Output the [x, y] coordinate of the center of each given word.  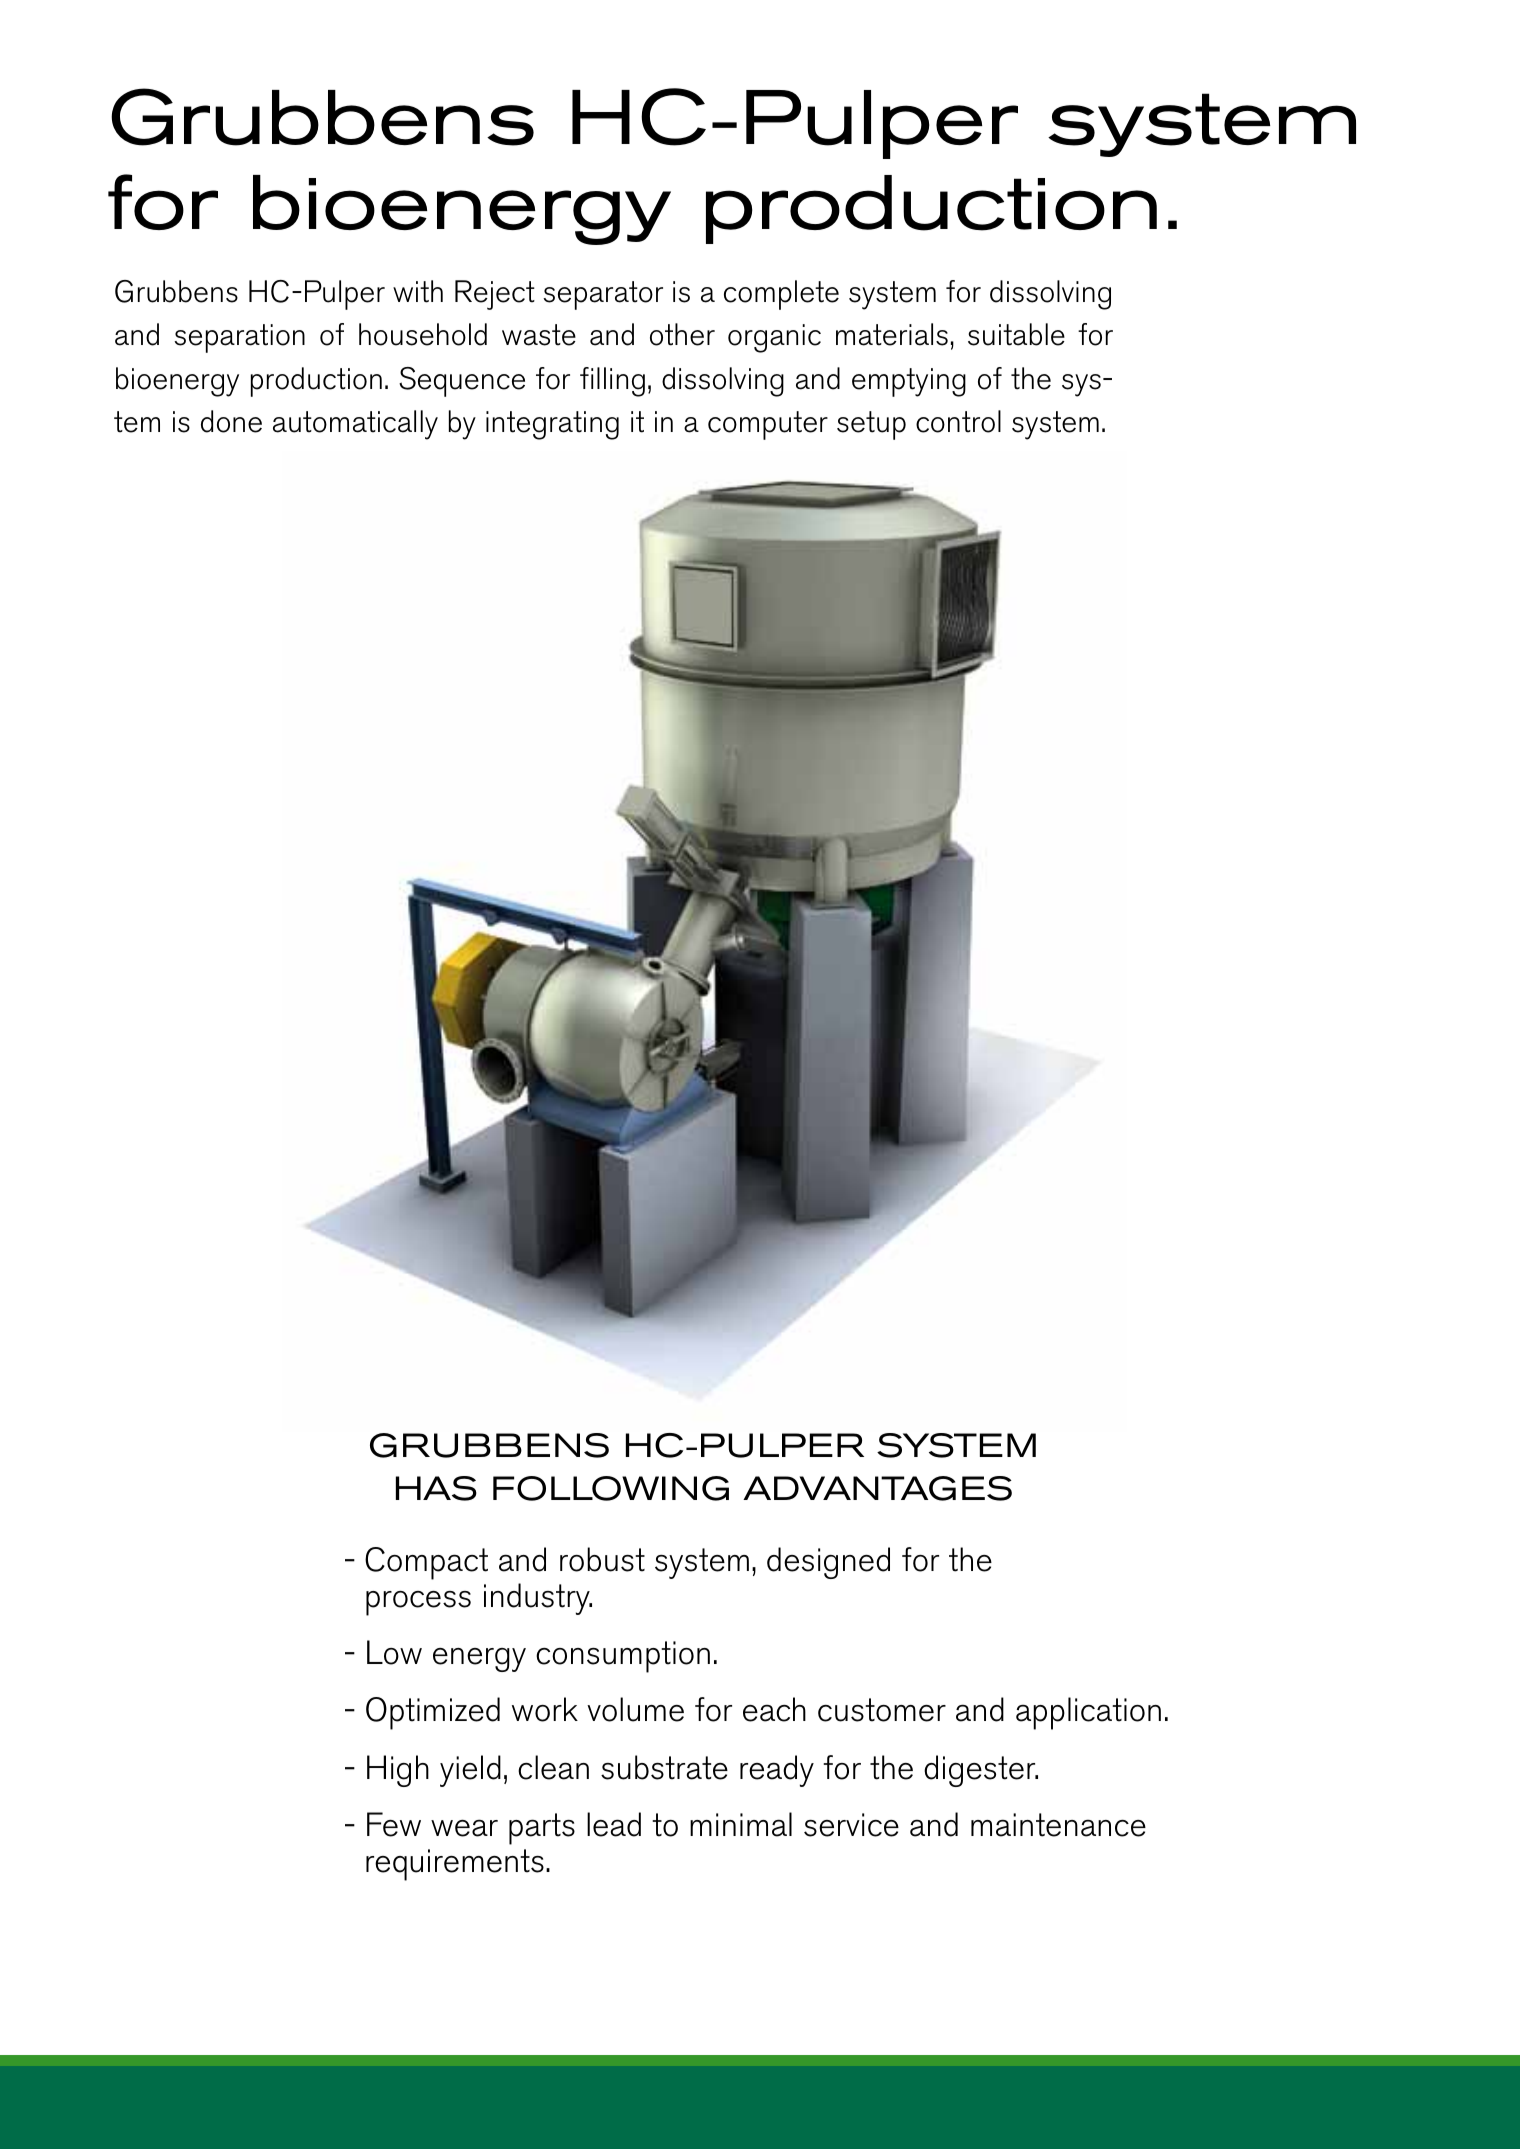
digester [981, 1771]
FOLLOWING [611, 1488]
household [423, 334]
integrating [552, 425]
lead [614, 1824]
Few [394, 1824]
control [958, 421]
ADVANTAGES [877, 1488]
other [682, 334]
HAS [436, 1488]
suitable [1016, 334]
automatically [355, 425]
